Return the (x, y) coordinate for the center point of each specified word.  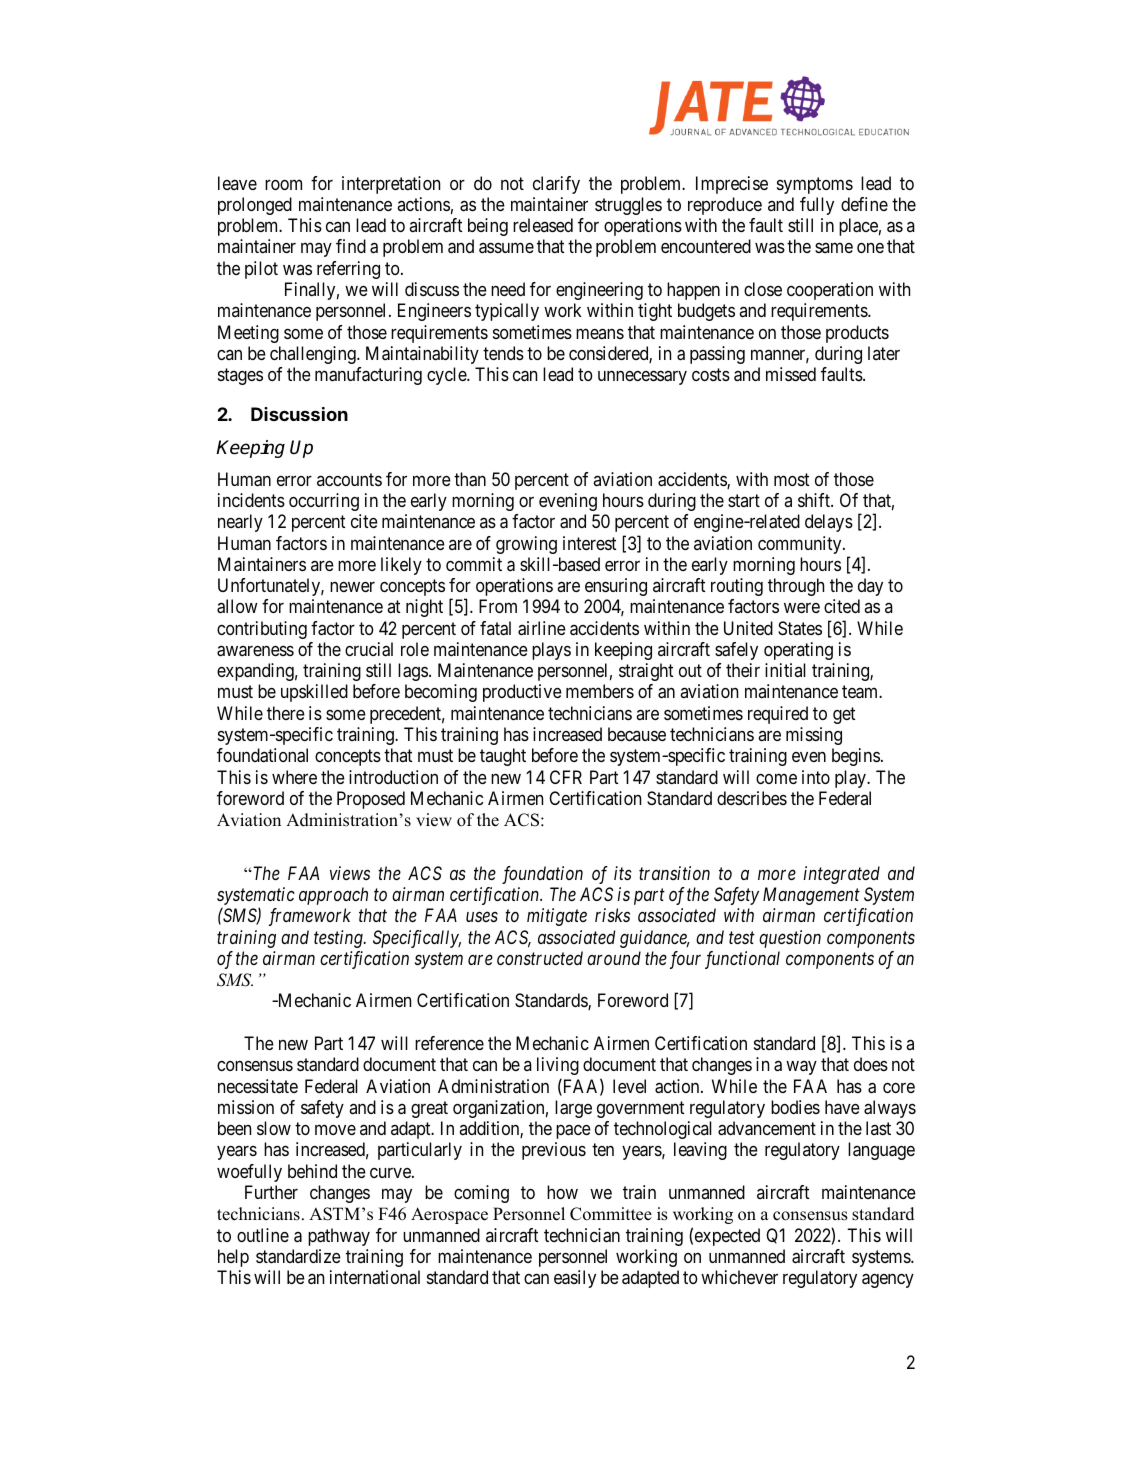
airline (542, 628)
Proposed (371, 800)
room (283, 184)
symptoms (815, 185)
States (800, 628)
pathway (339, 1237)
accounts (349, 479)
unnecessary (642, 378)
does (871, 1064)
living (558, 1066)
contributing (262, 630)
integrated (841, 875)
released (543, 225)
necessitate (258, 1086)
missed (791, 374)
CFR (566, 777)
